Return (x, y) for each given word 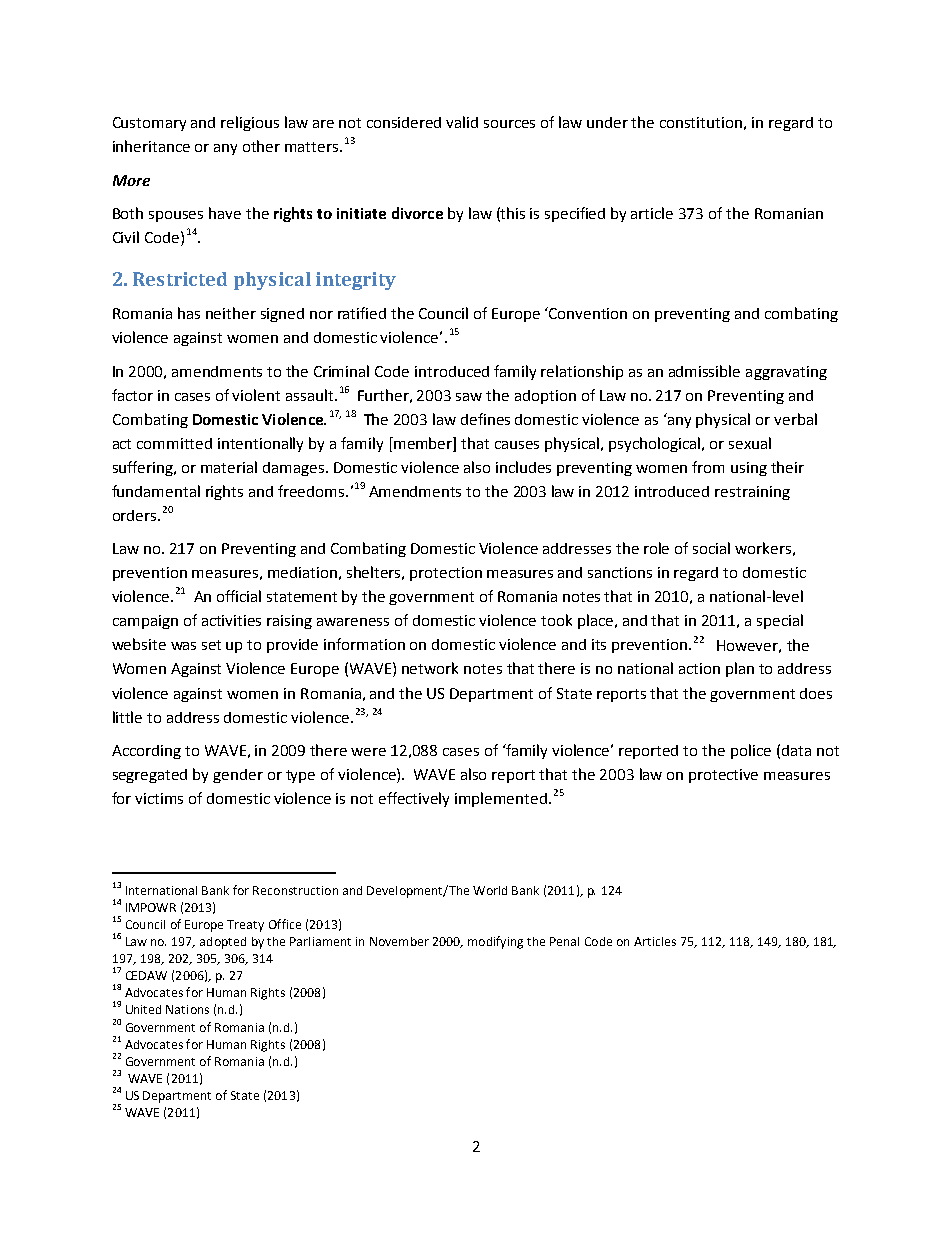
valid (462, 122)
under (607, 122)
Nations (187, 1009)
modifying (495, 942)
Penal (564, 941)
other (261, 146)
